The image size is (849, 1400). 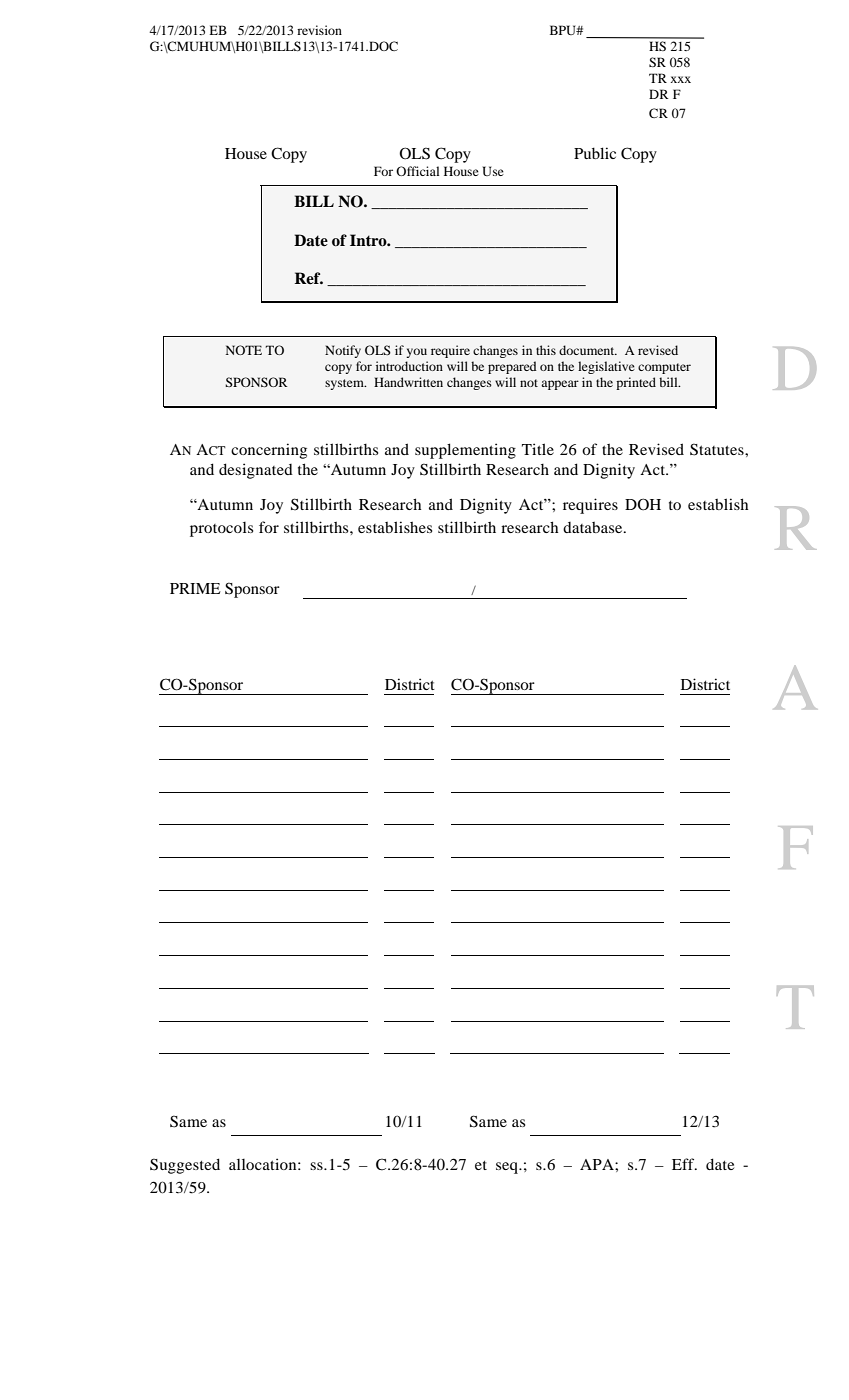 What do you see at coordinates (681, 79) in the image?
I see `xxx` at bounding box center [681, 79].
